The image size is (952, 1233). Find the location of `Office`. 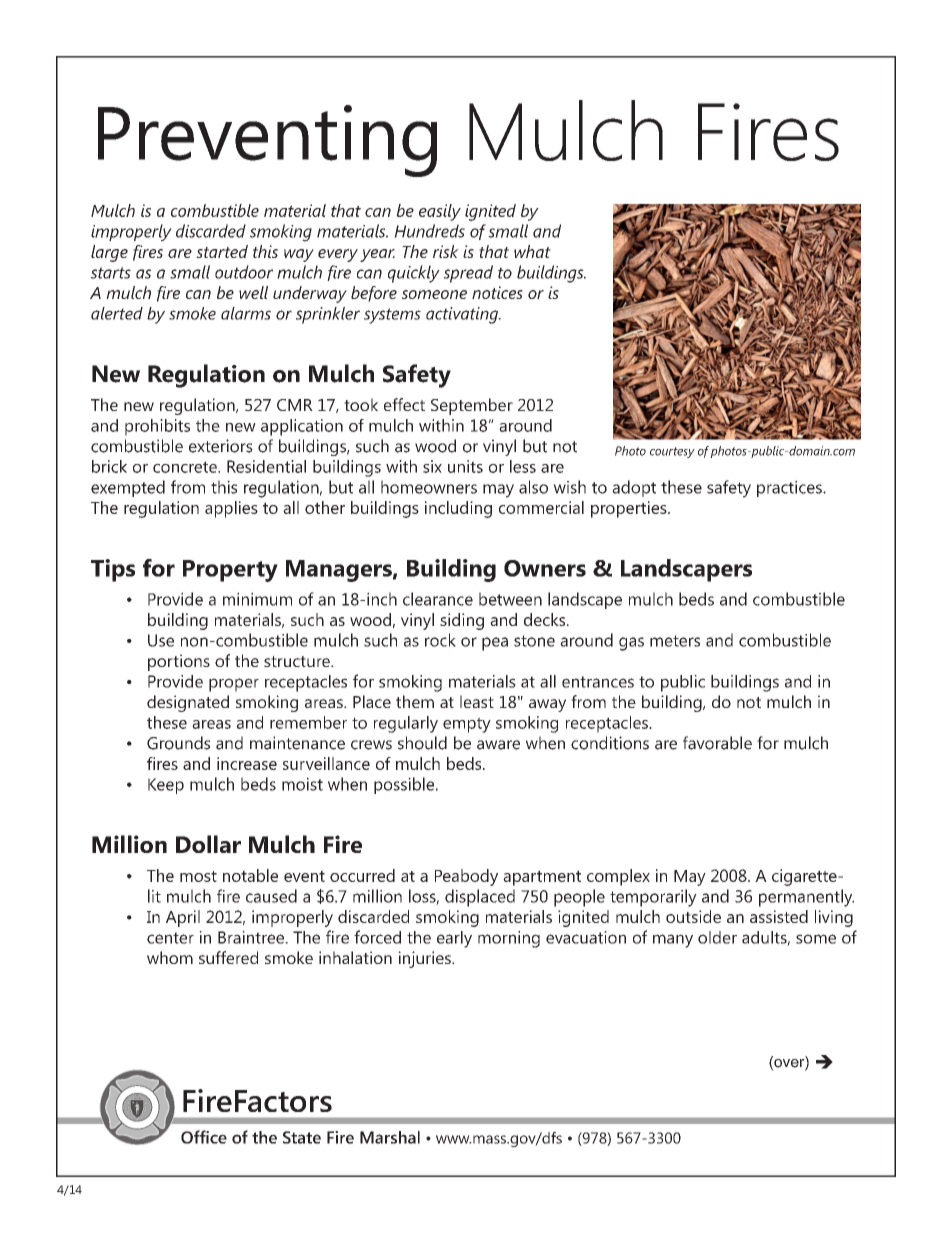

Office is located at coordinates (204, 1137).
